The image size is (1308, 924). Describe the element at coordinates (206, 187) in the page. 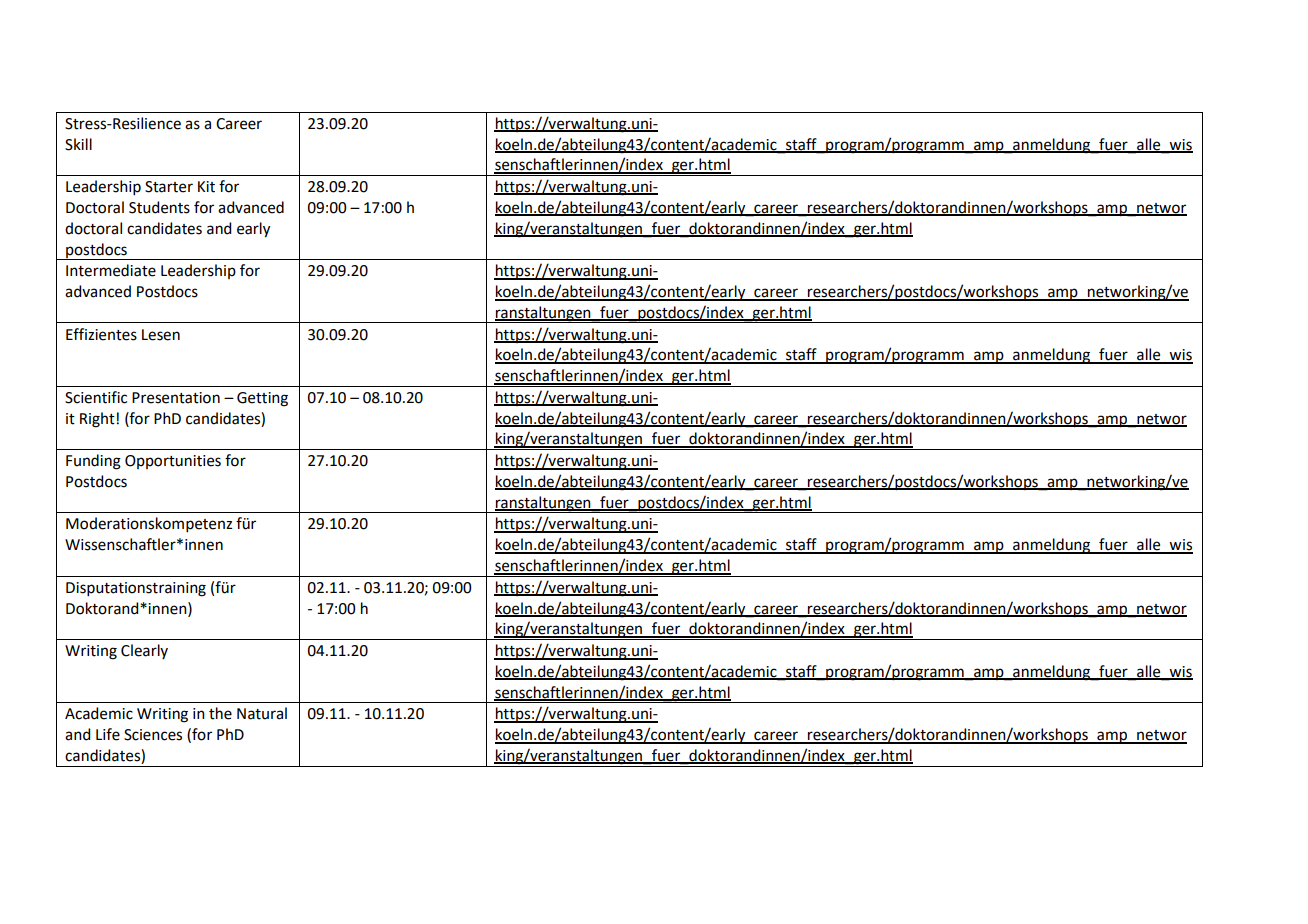

I see `Kit` at that location.
